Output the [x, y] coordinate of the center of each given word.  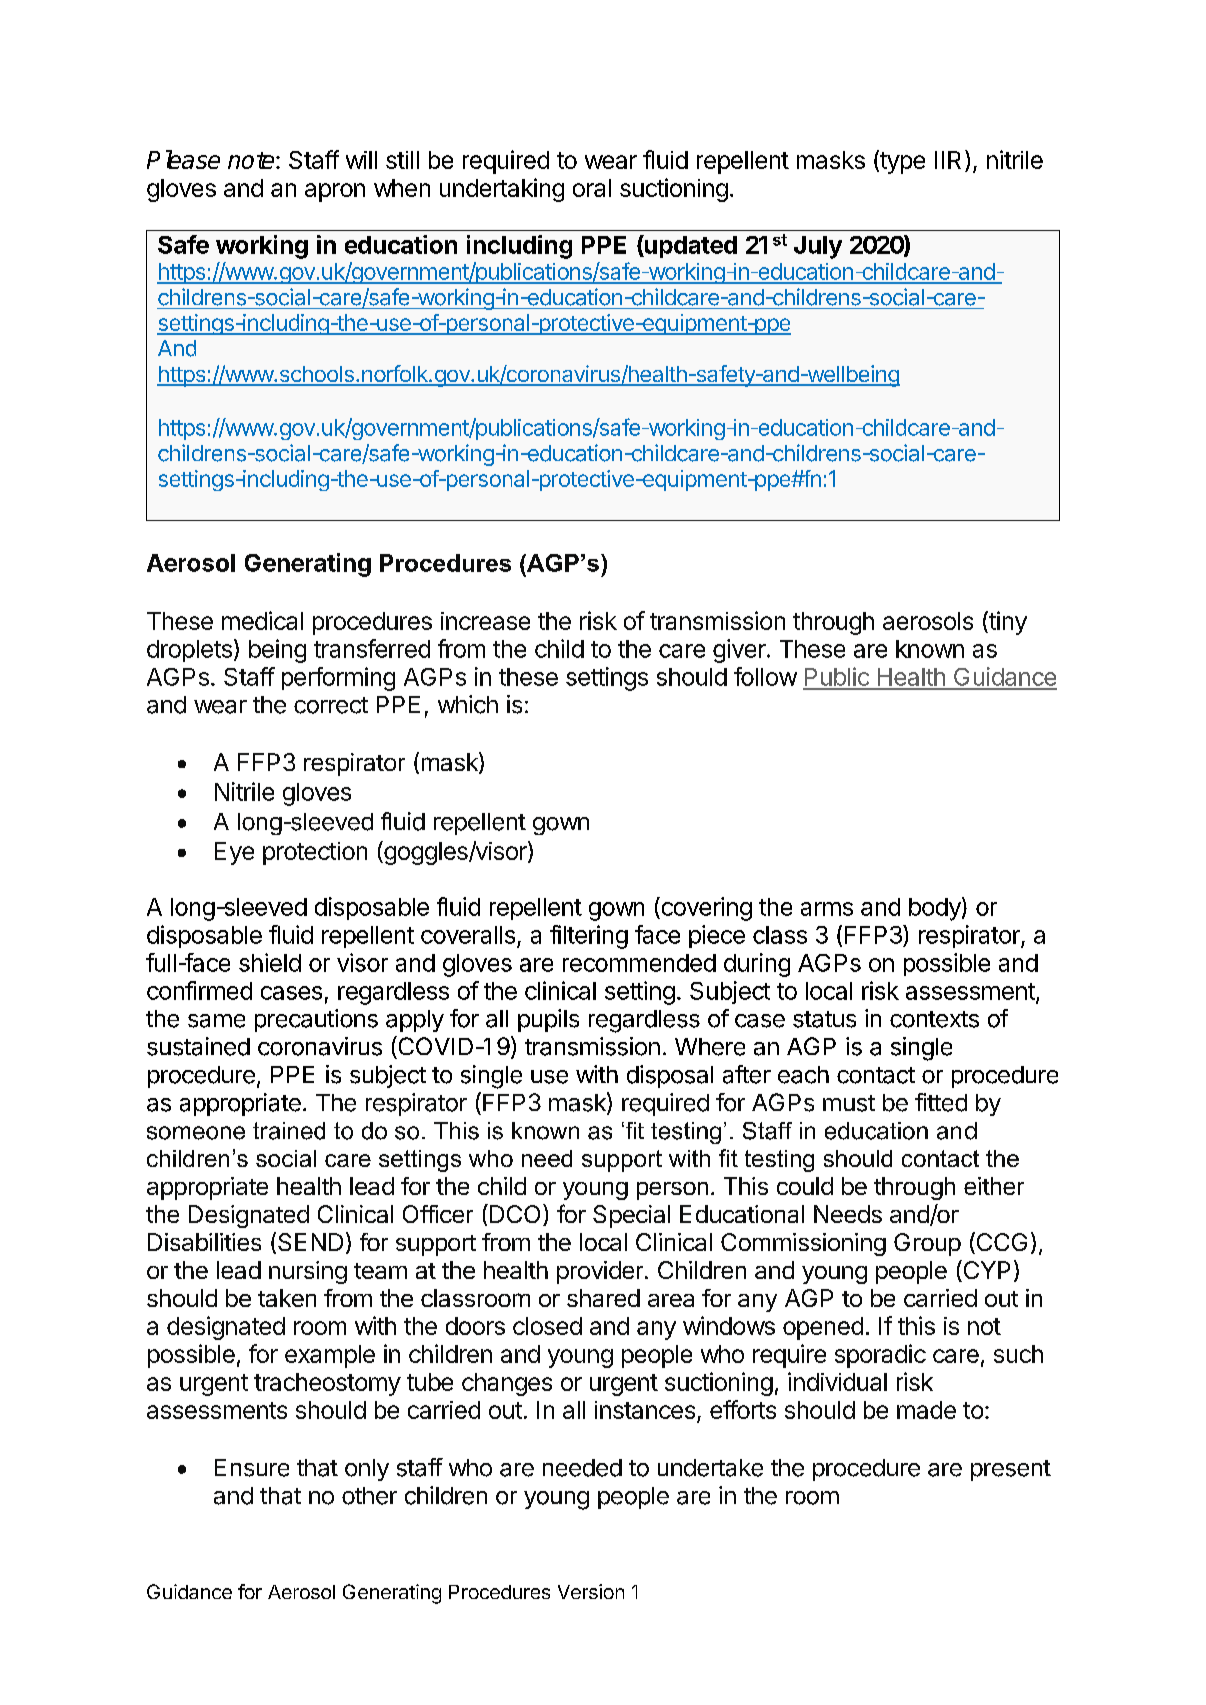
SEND [310, 1242]
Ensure [252, 1468]
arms [827, 909]
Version [591, 1591]
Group [927, 1244]
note [252, 160]
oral [592, 188]
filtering [589, 937]
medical [262, 620]
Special [631, 1216]
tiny [1007, 623]
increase [485, 621]
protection [315, 853]
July [818, 247]
